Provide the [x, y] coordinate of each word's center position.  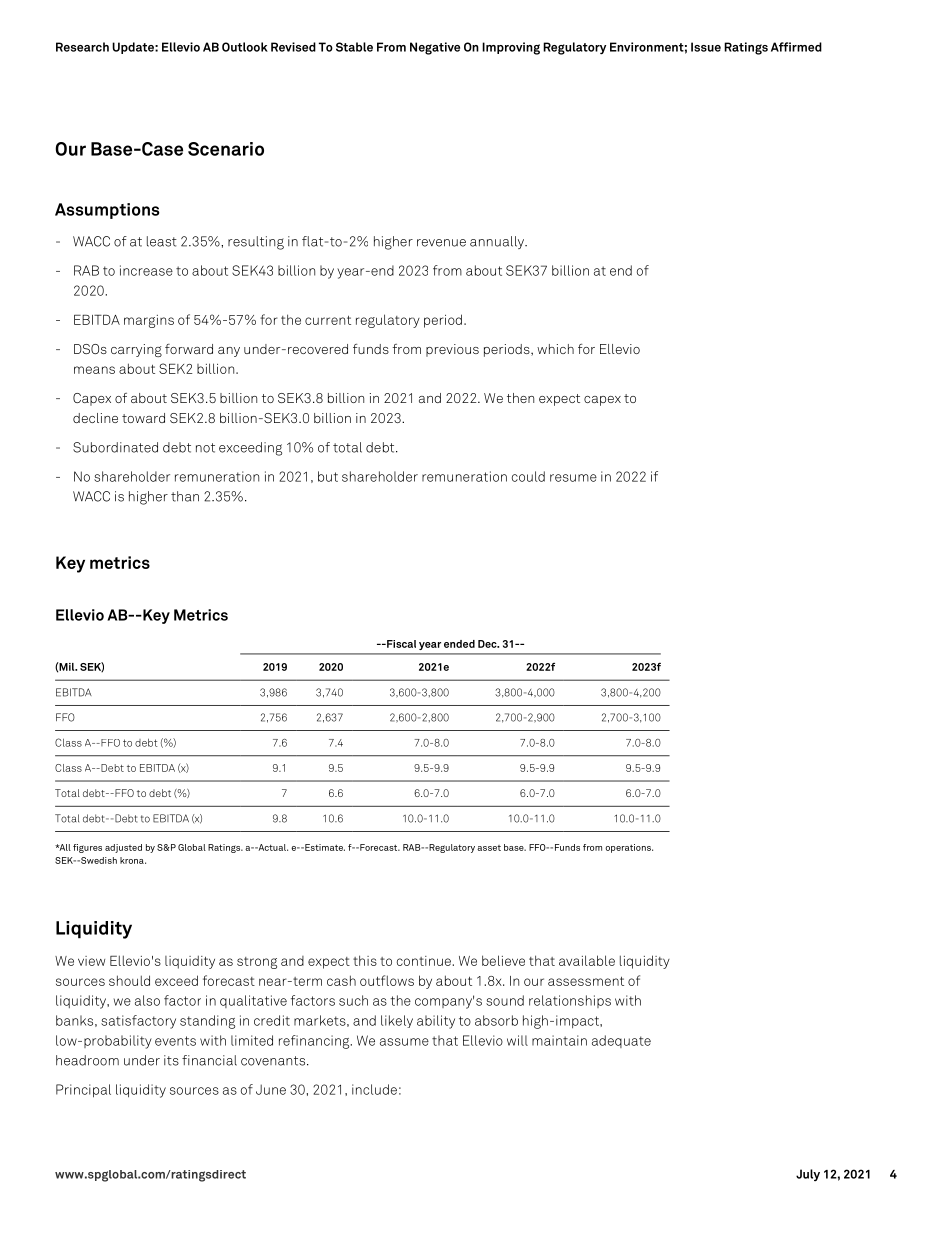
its [171, 1060]
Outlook [245, 47]
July [808, 1175]
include [374, 1089]
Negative [435, 48]
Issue [706, 47]
